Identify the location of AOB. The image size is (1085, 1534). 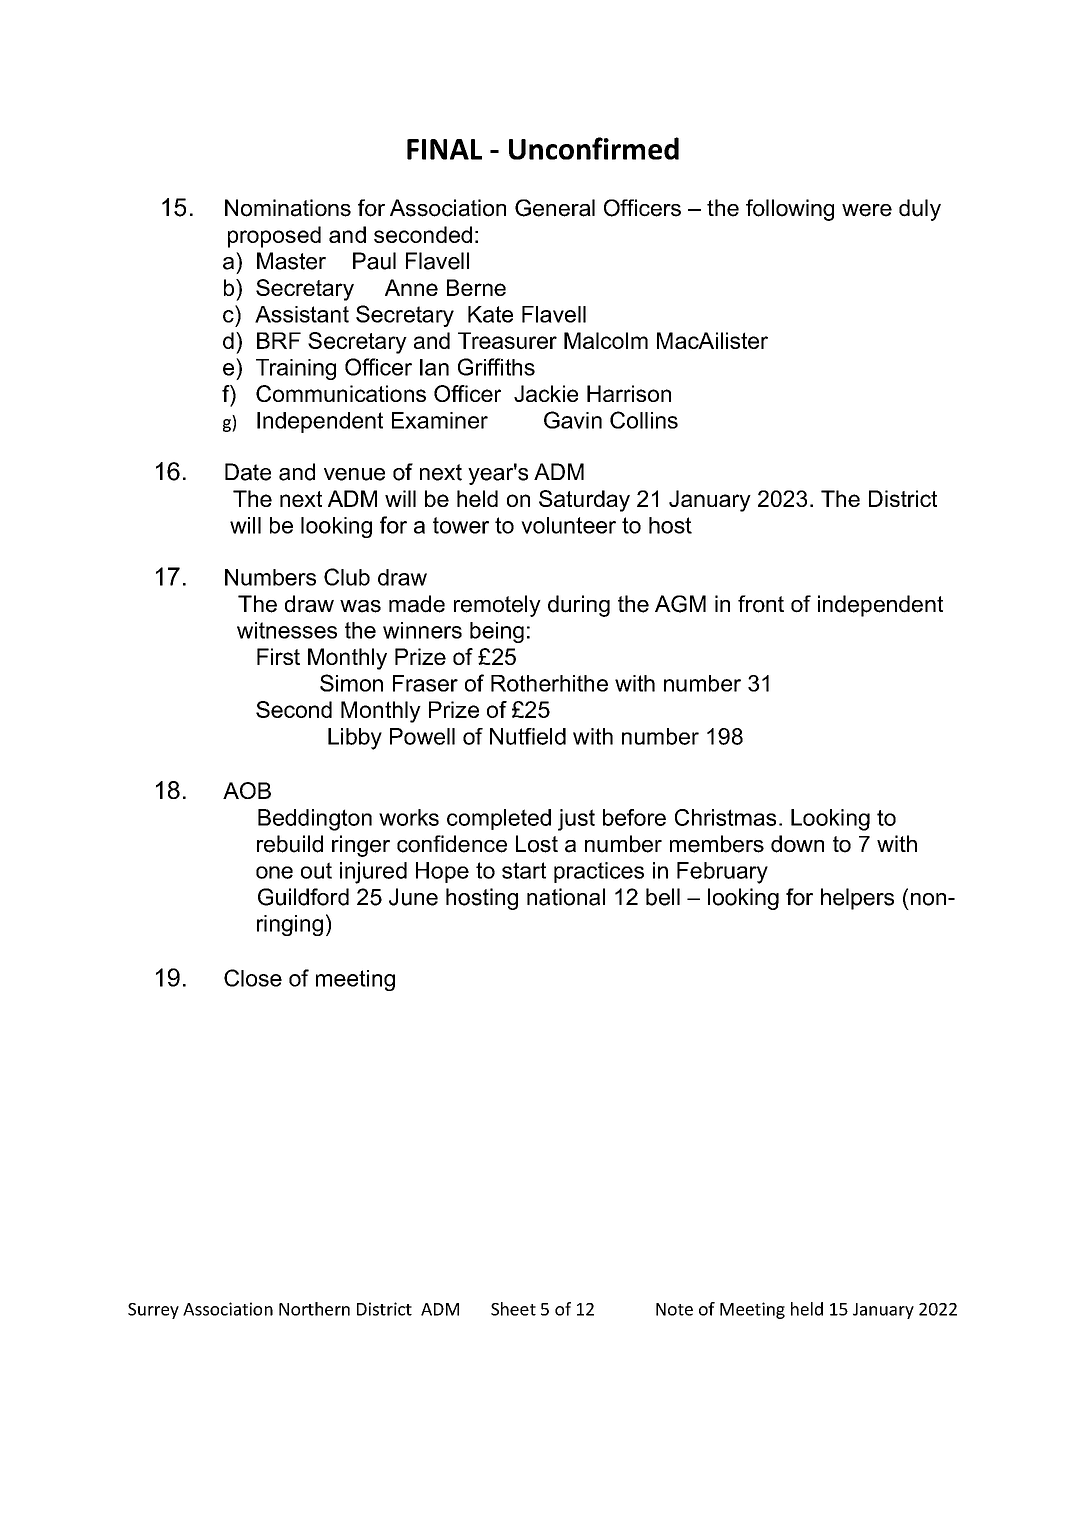
(247, 790).
